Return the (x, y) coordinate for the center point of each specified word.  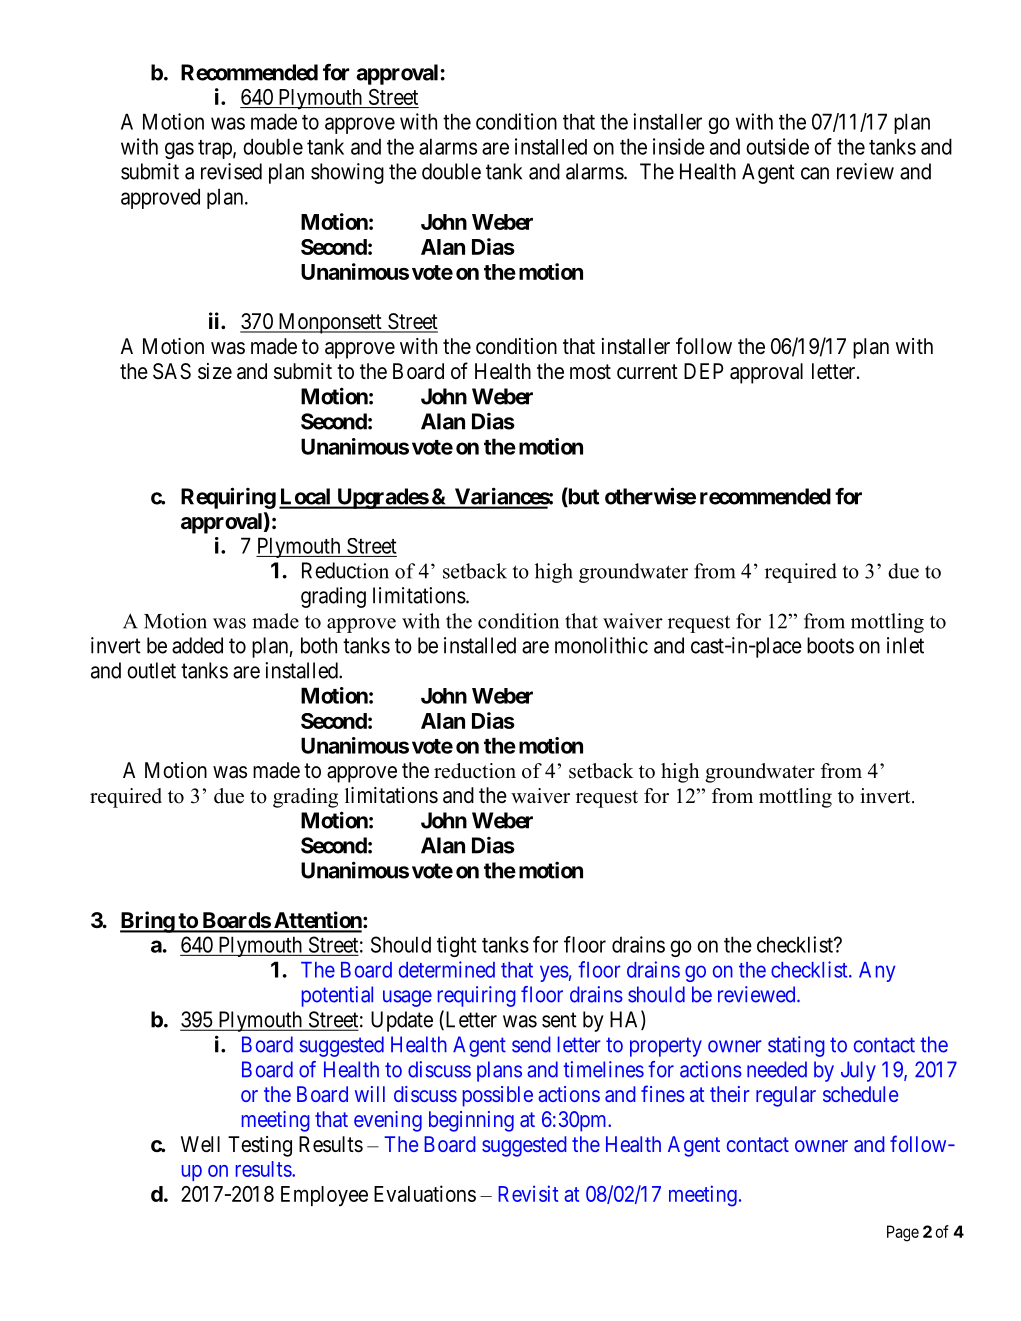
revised (231, 171)
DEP (703, 371)
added (197, 645)
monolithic (601, 645)
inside (679, 146)
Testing (260, 1146)
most (590, 372)
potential (337, 996)
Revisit (528, 1193)
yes (554, 973)
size (215, 371)
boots (830, 645)
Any (877, 972)
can (815, 173)
